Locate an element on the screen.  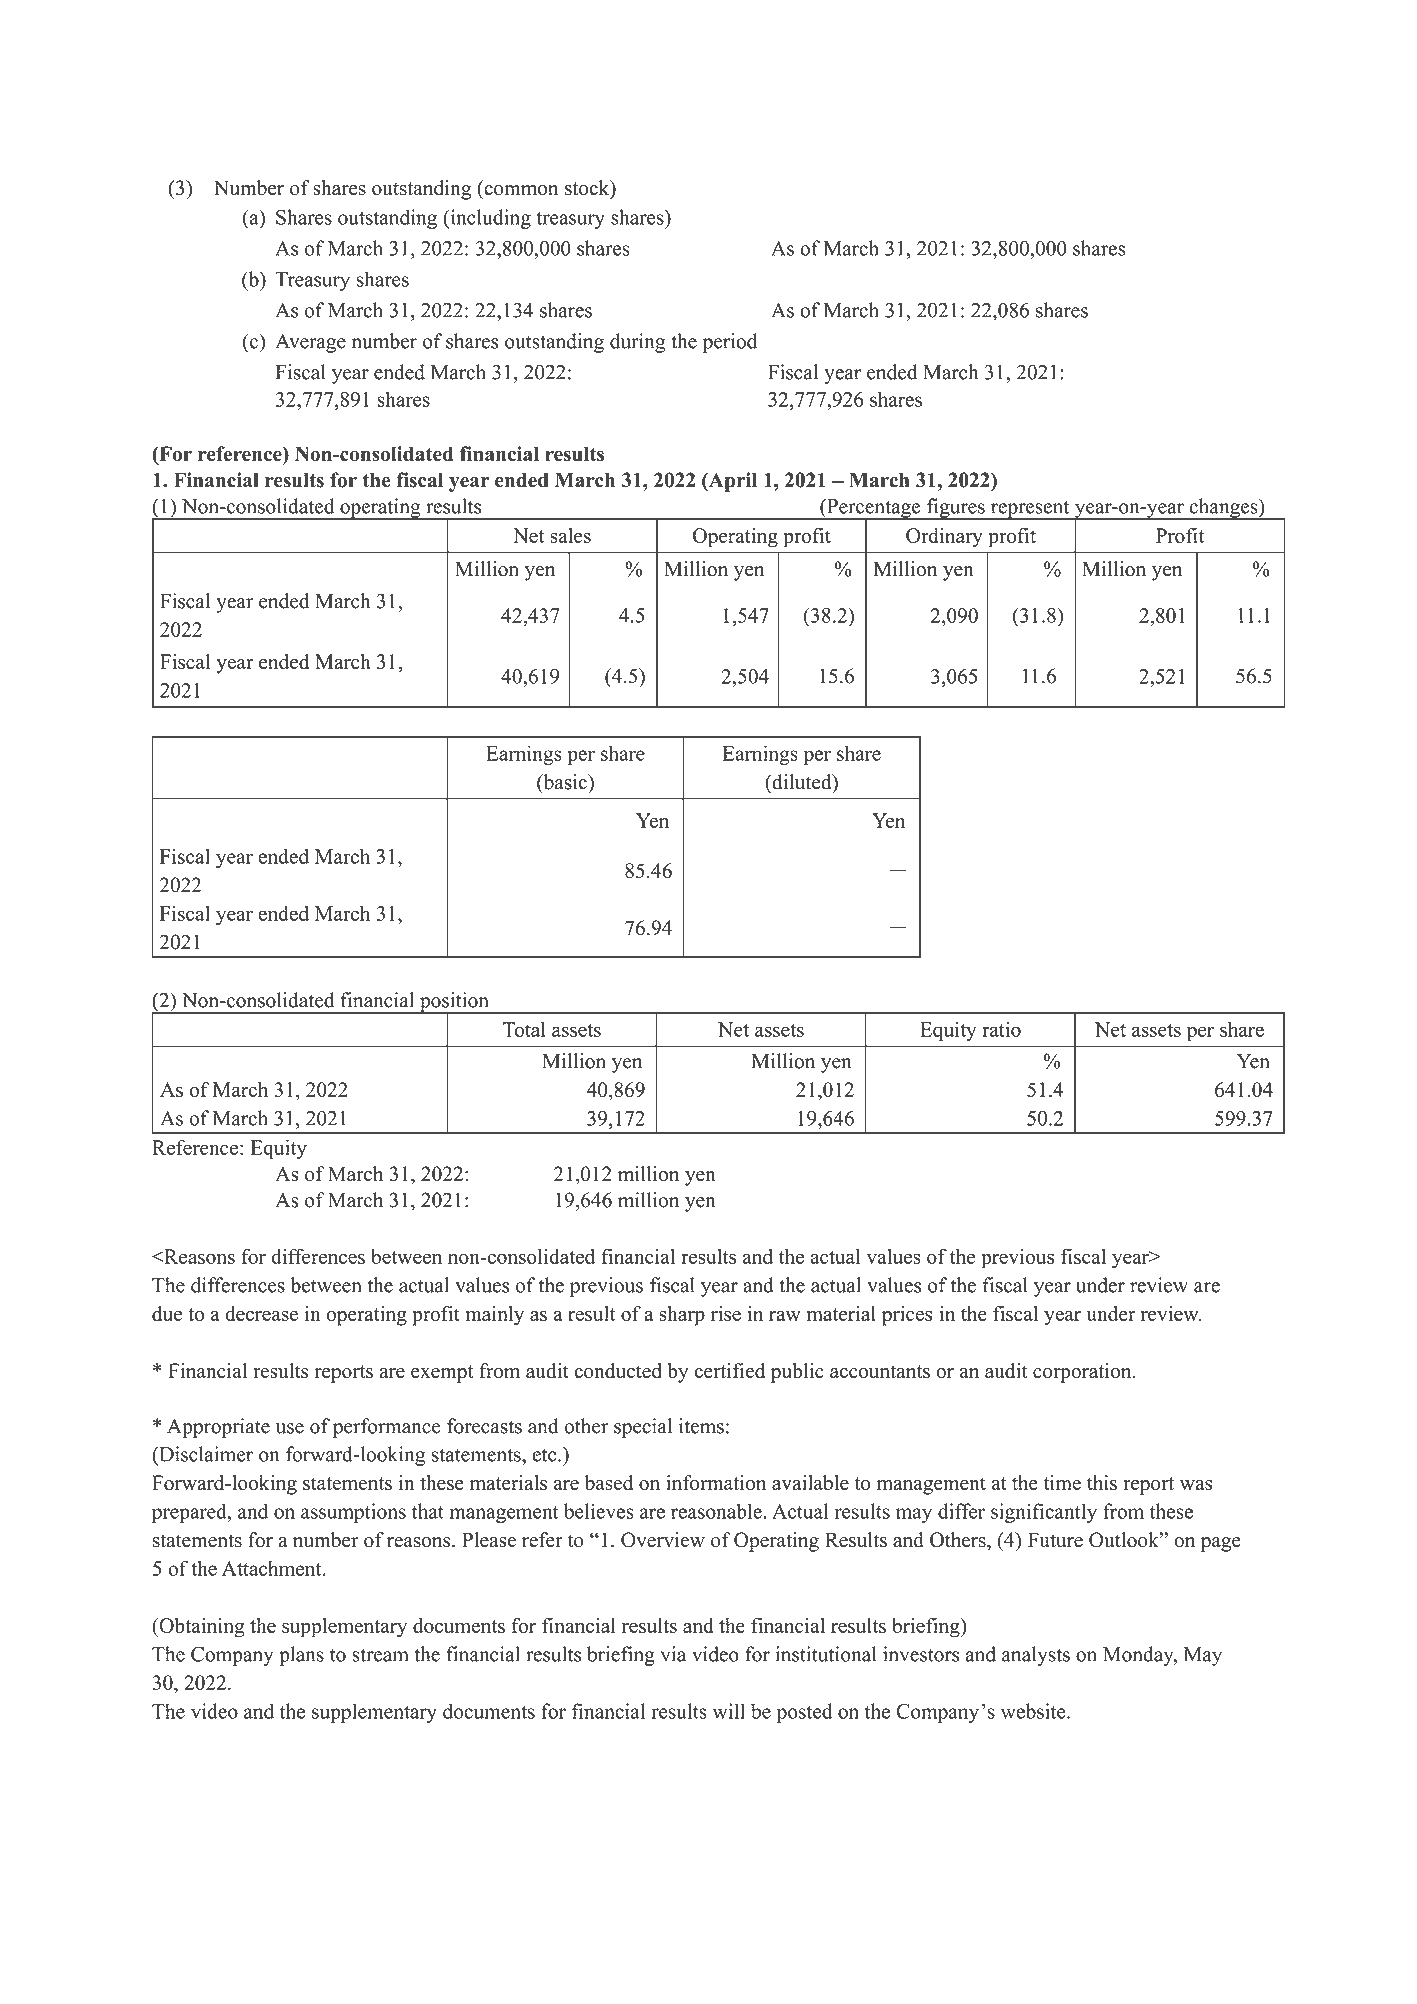
position is located at coordinates (454, 1003).
